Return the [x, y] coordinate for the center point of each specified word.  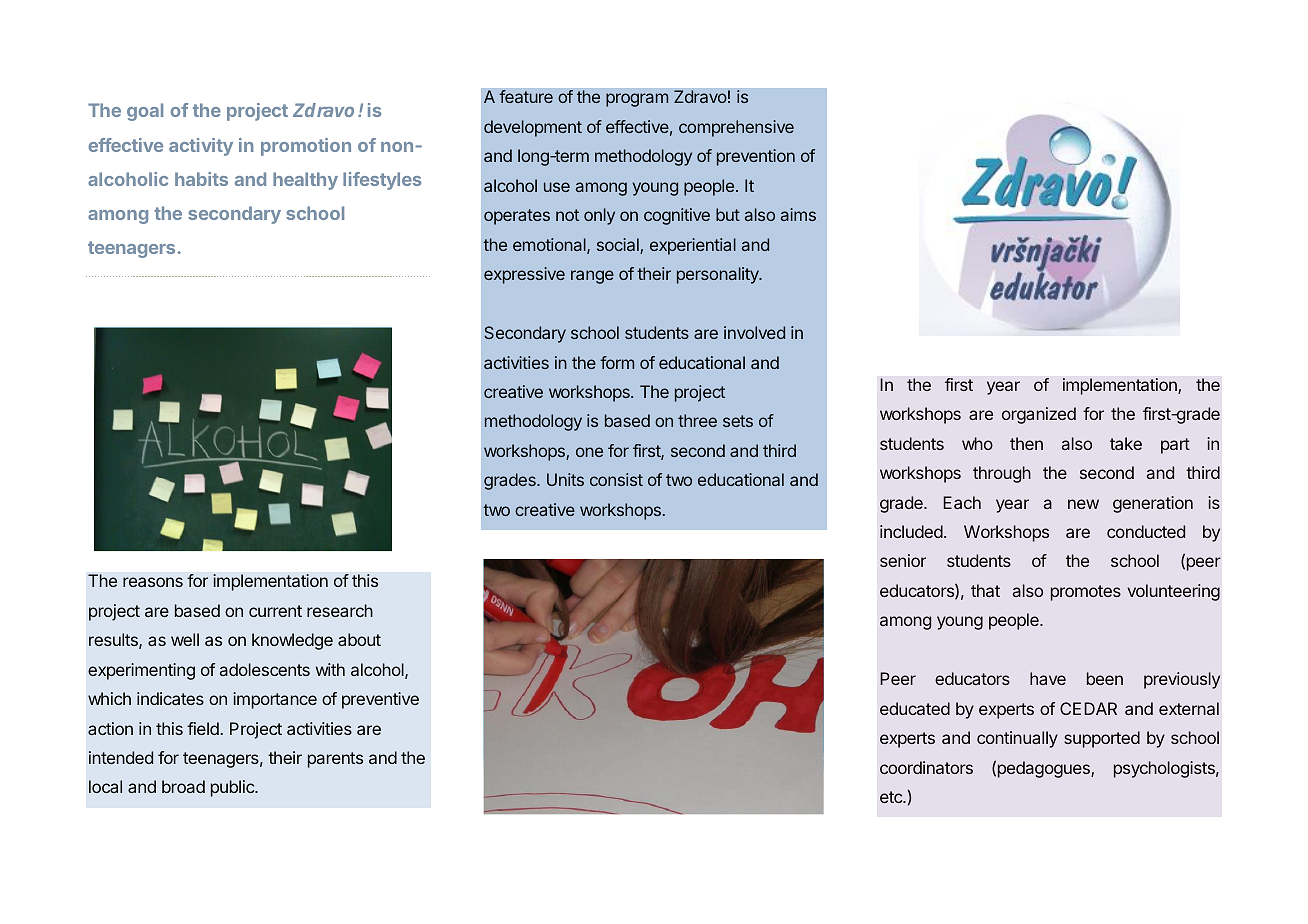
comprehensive [736, 128]
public [233, 788]
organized [1039, 415]
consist [616, 479]
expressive [524, 275]
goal [145, 112]
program [637, 100]
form [617, 362]
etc [892, 797]
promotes [1086, 593]
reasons [153, 582]
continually [1017, 739]
